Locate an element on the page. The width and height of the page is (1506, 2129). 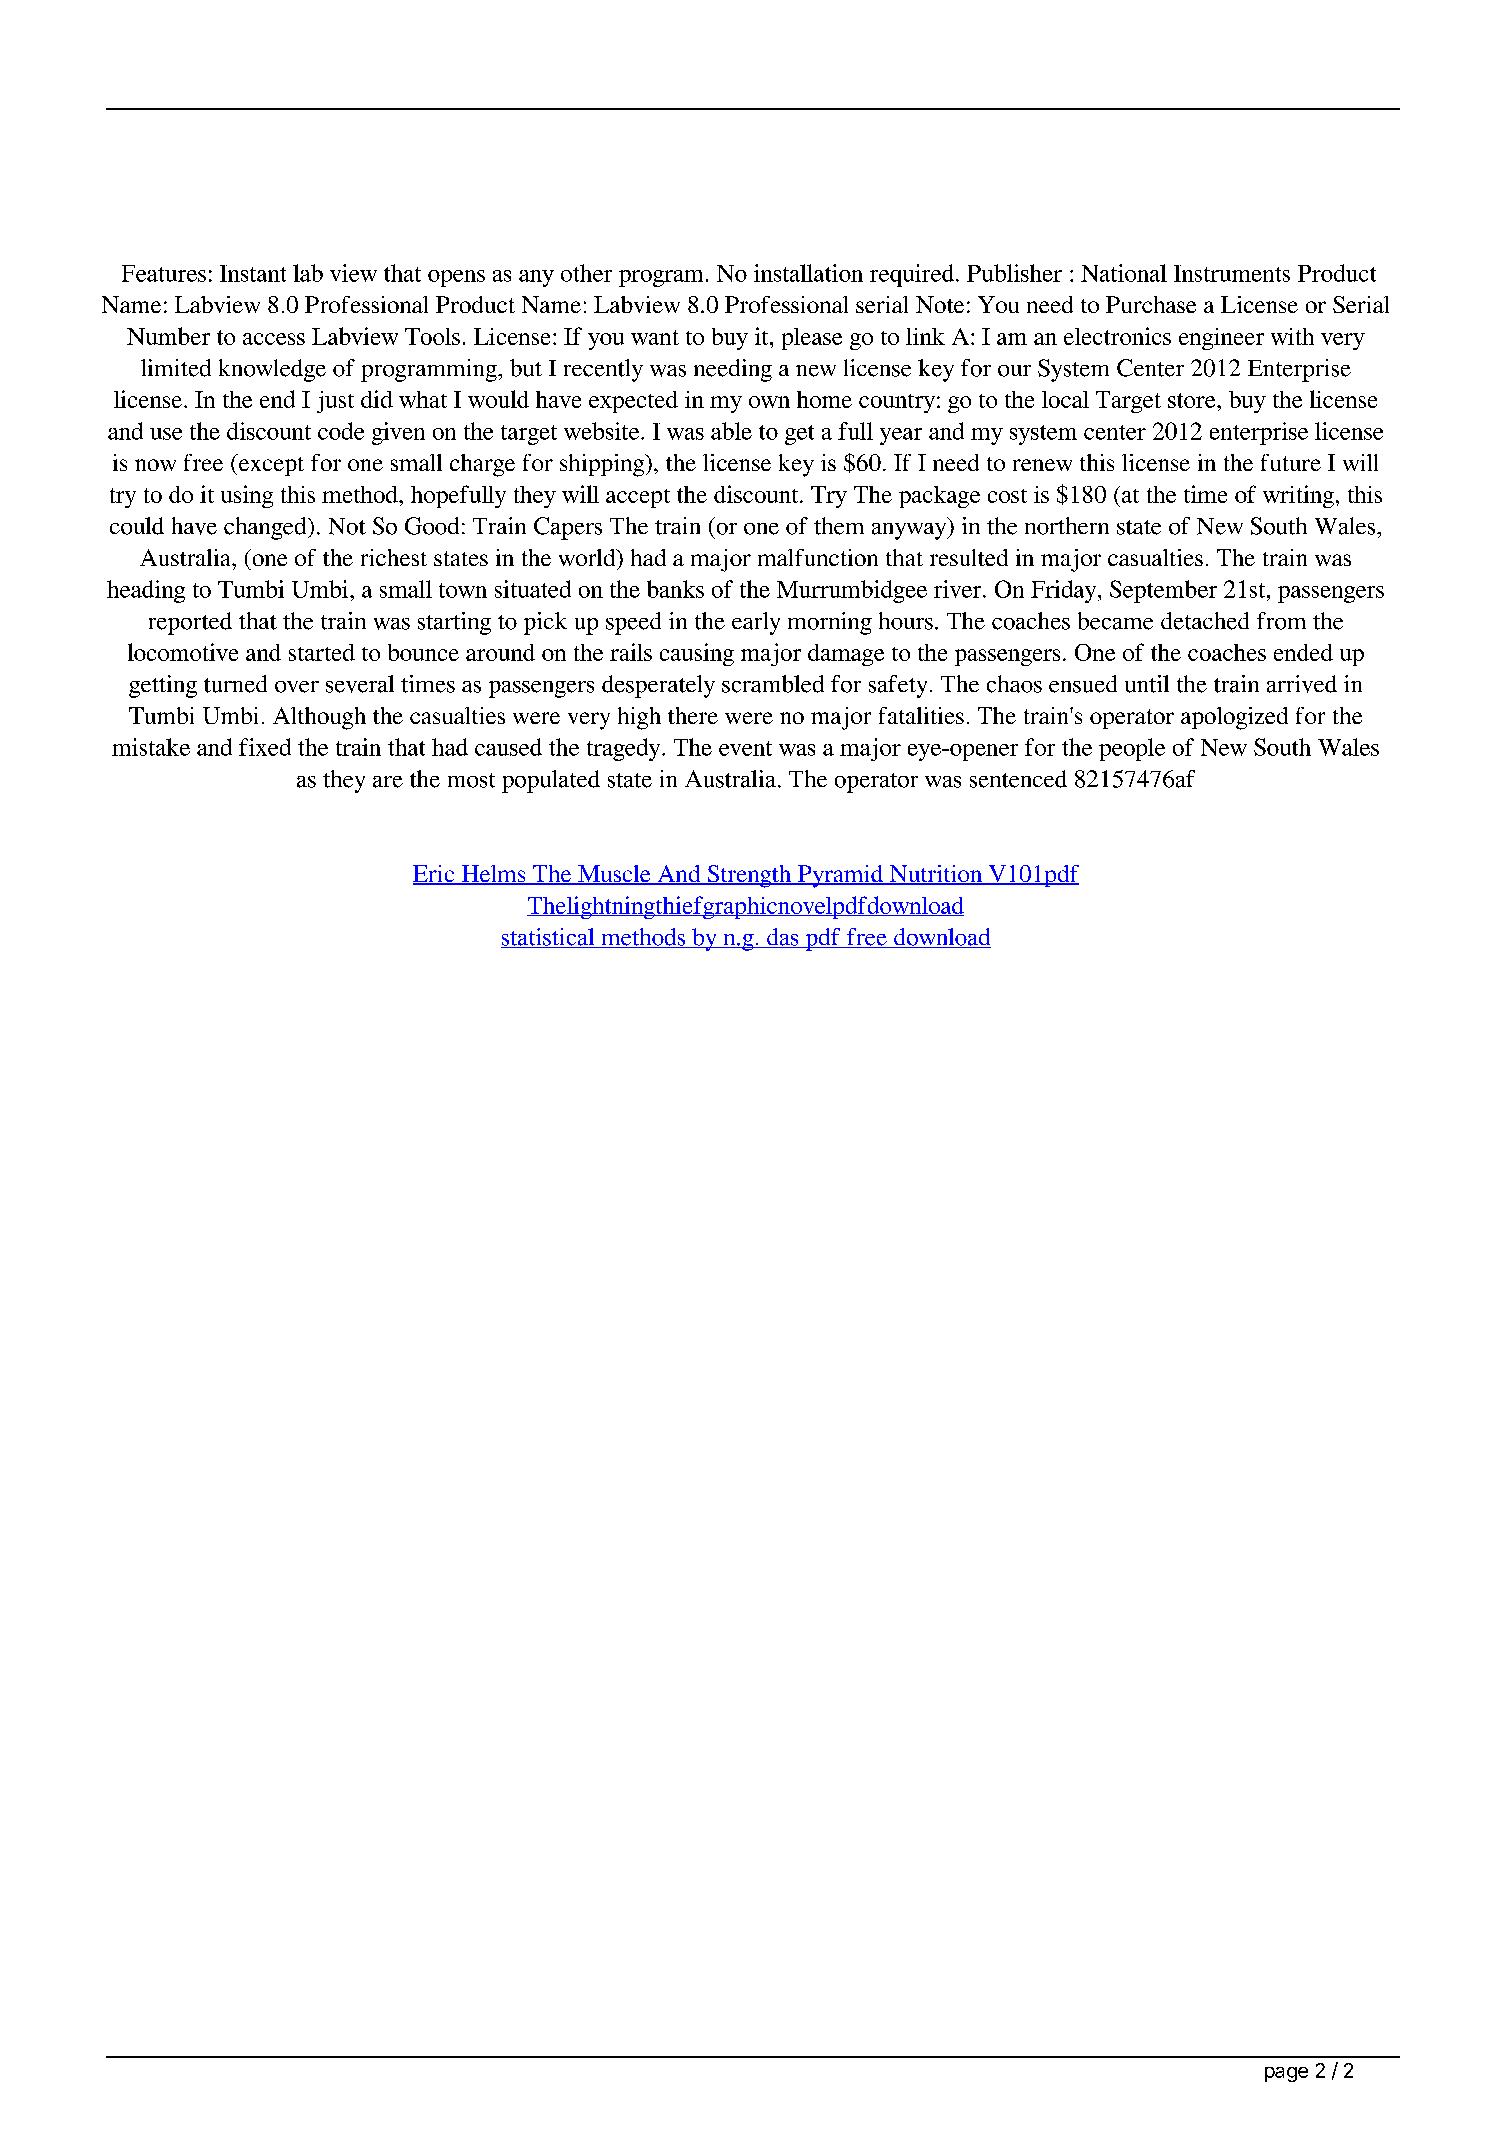
Muscle is located at coordinates (614, 875).
